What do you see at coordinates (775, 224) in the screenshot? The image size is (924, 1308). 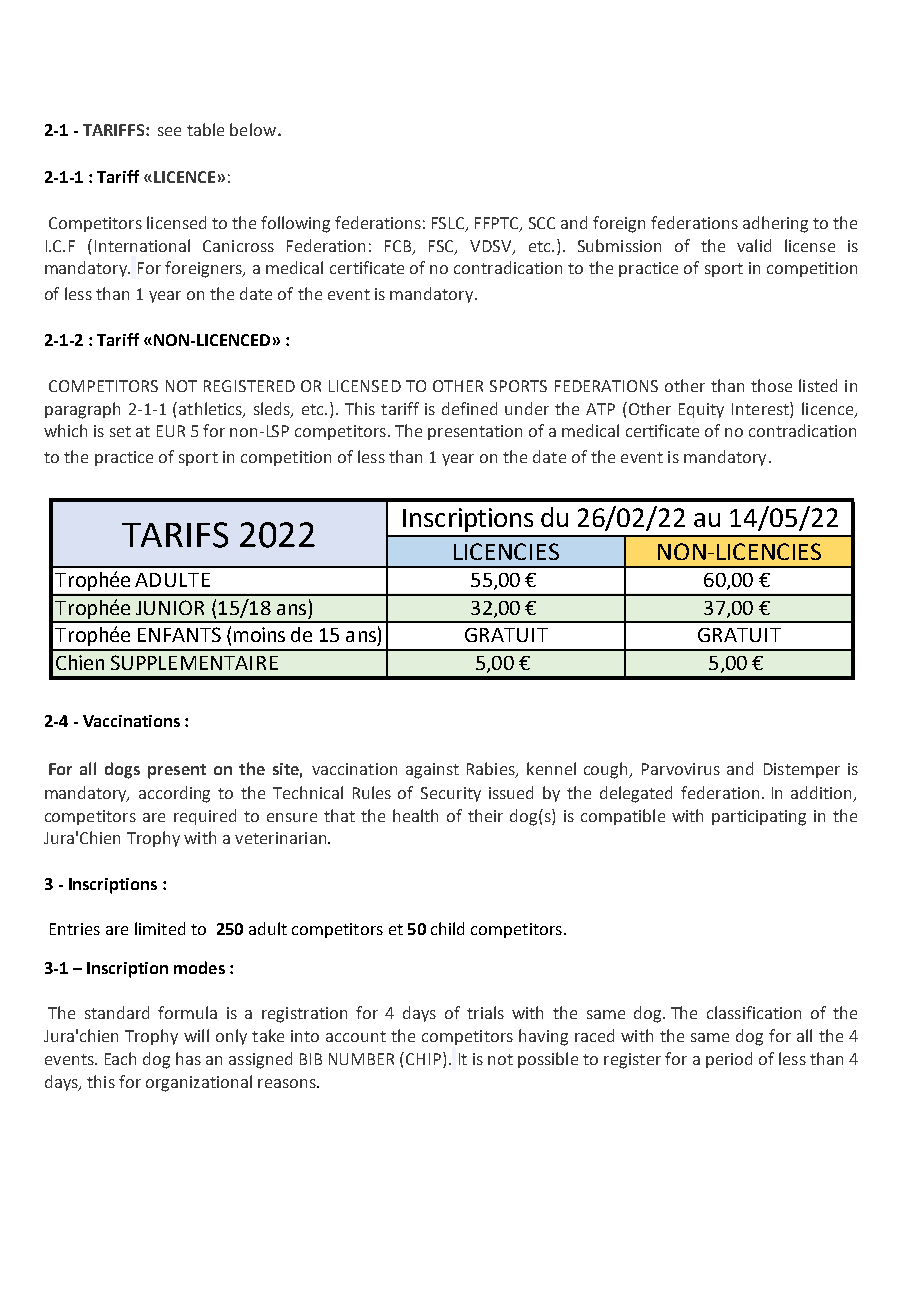 I see `adhering` at bounding box center [775, 224].
